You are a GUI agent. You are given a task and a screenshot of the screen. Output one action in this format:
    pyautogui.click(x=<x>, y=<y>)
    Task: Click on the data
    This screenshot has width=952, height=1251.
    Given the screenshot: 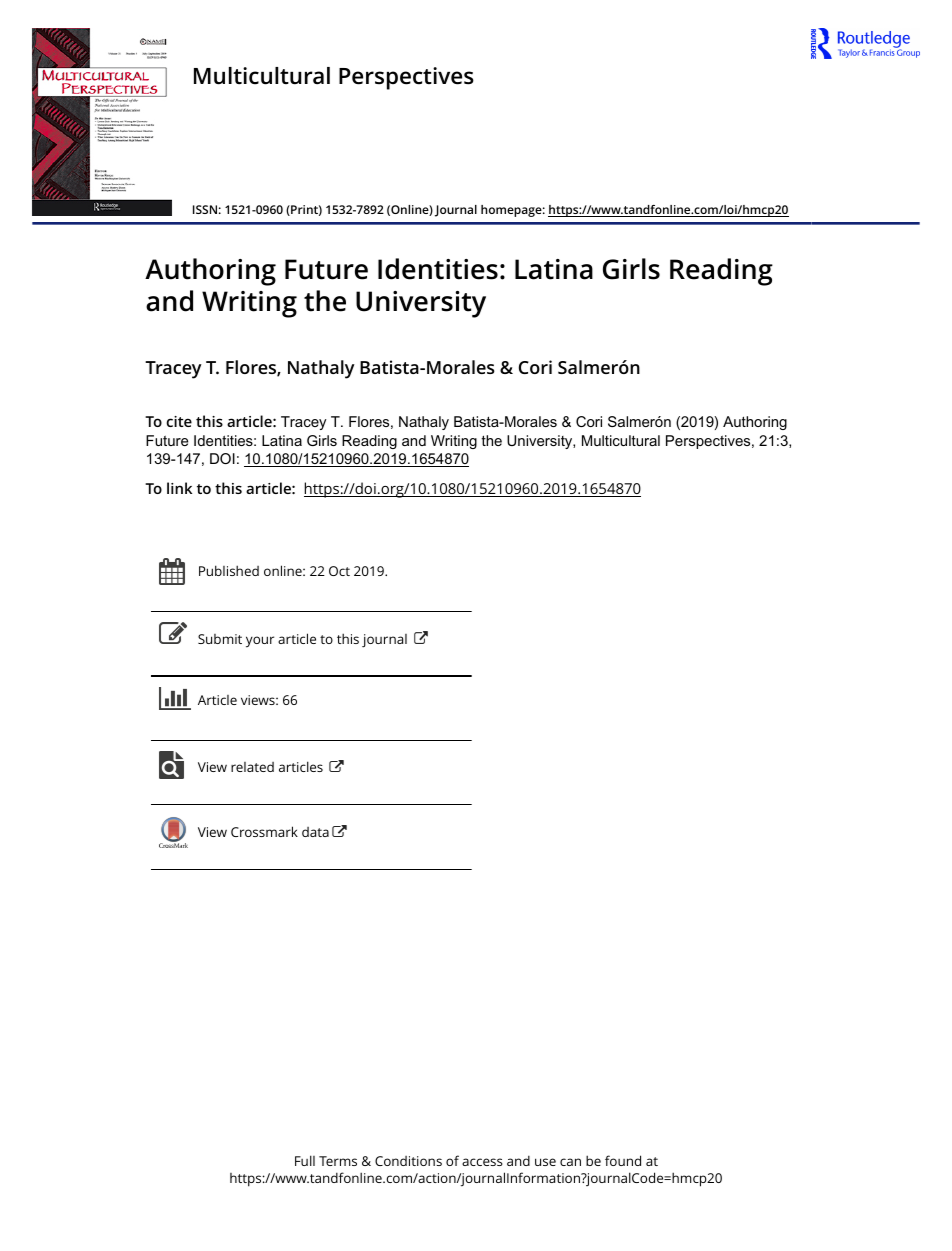 What is the action you would take?
    pyautogui.click(x=315, y=832)
